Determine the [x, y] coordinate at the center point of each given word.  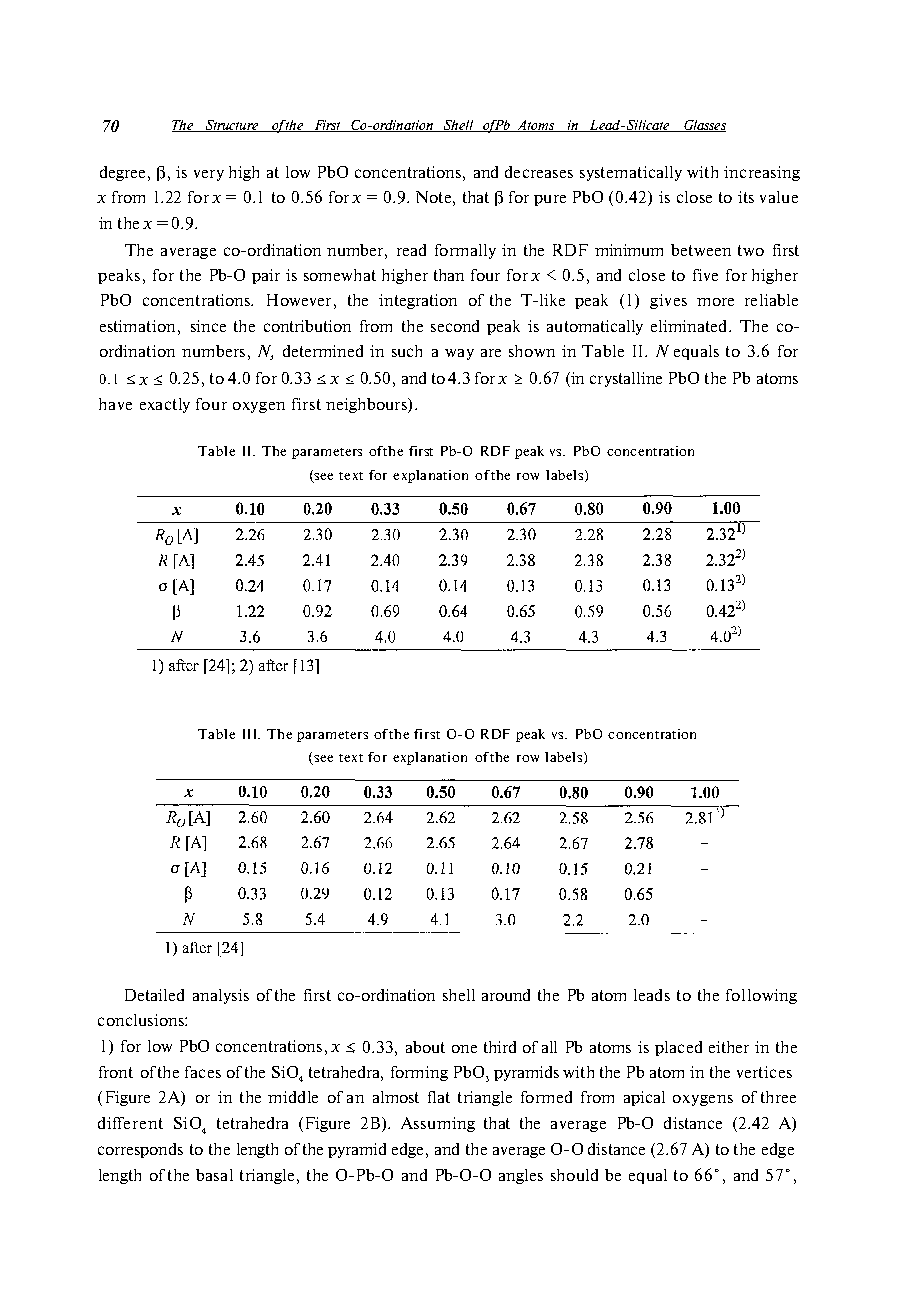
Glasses [704, 126]
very [209, 175]
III [251, 734]
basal [214, 1175]
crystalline [626, 379]
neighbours [367, 405]
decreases [539, 172]
